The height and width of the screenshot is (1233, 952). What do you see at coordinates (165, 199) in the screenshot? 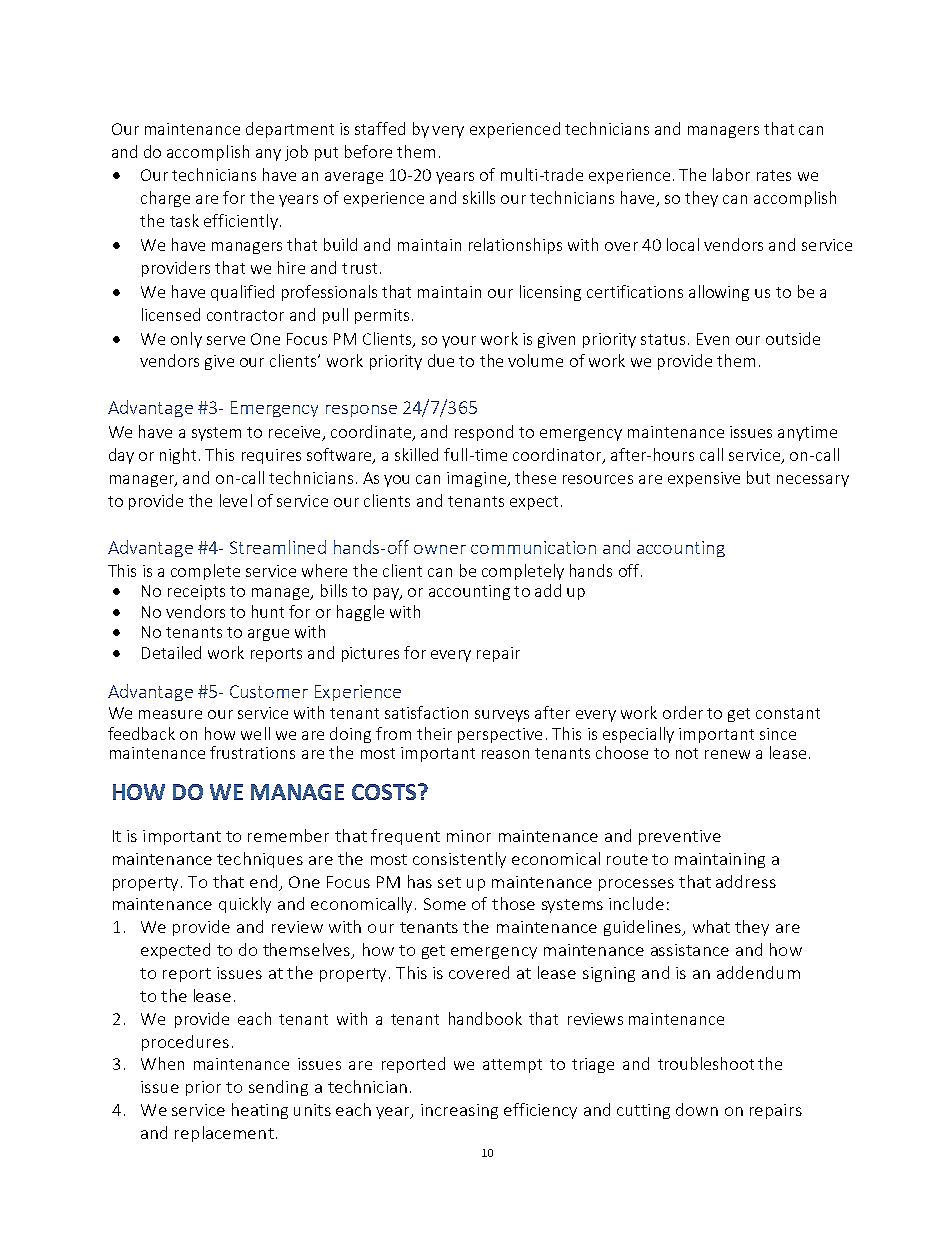
I see `charge` at bounding box center [165, 199].
